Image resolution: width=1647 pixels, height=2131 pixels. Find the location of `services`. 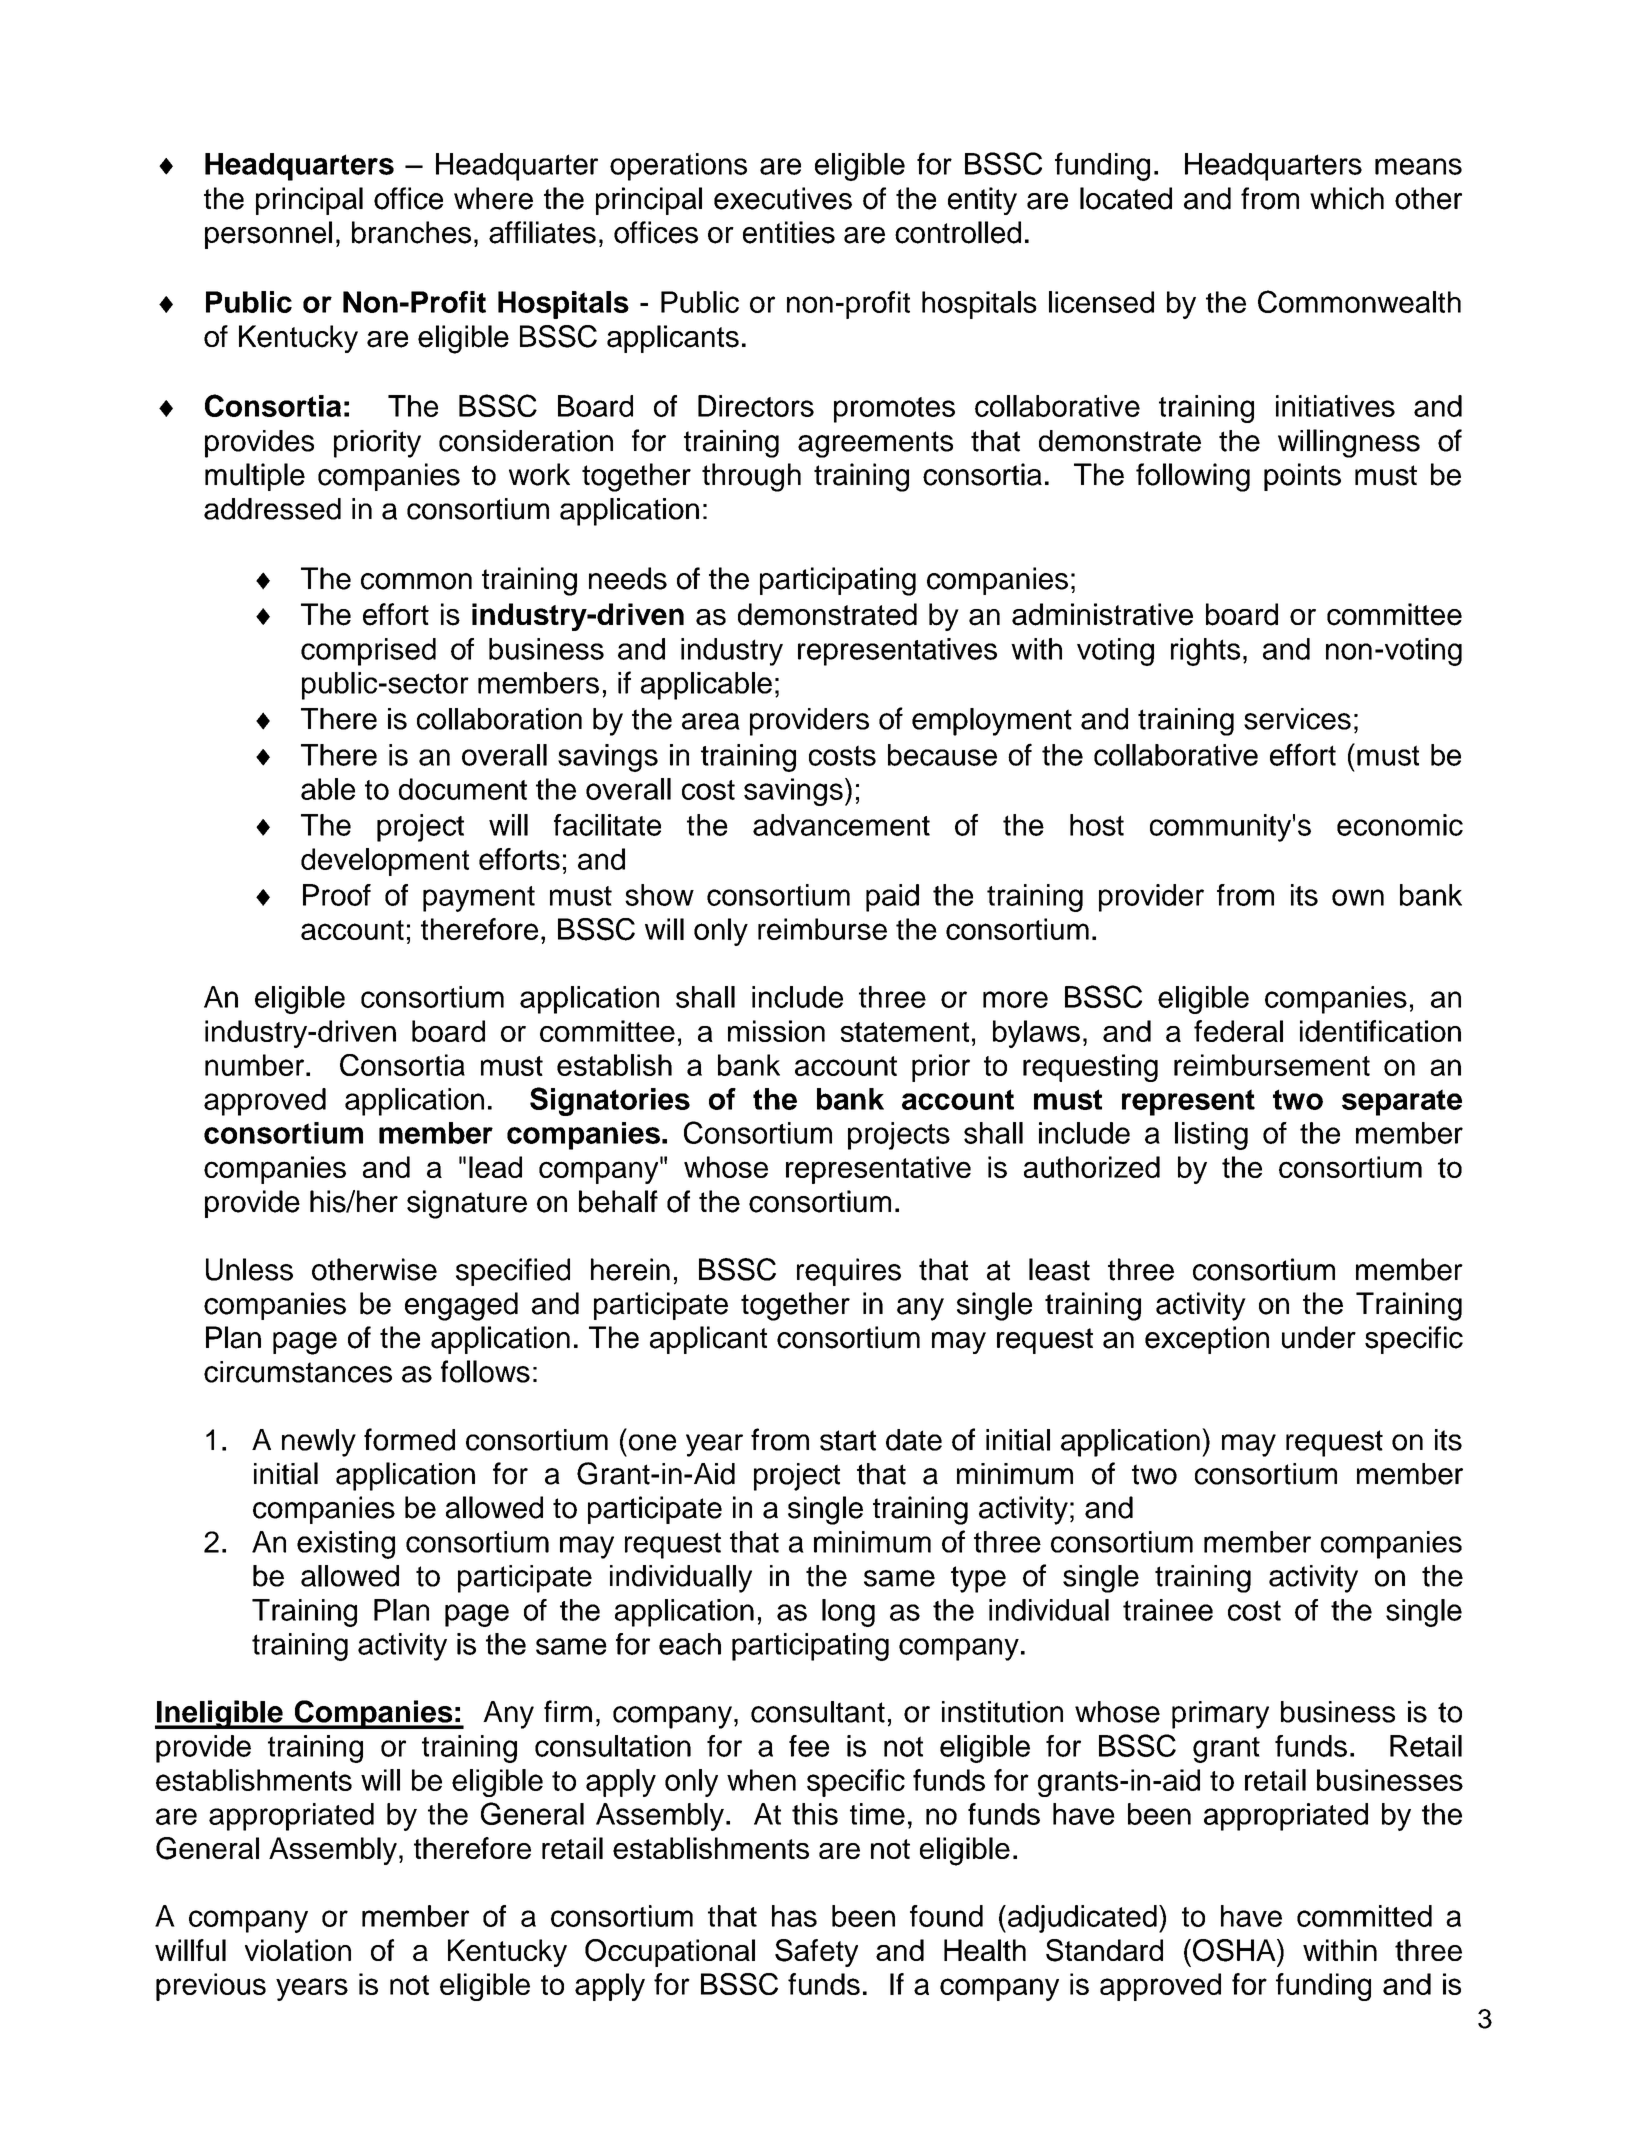

services is located at coordinates (1297, 719).
